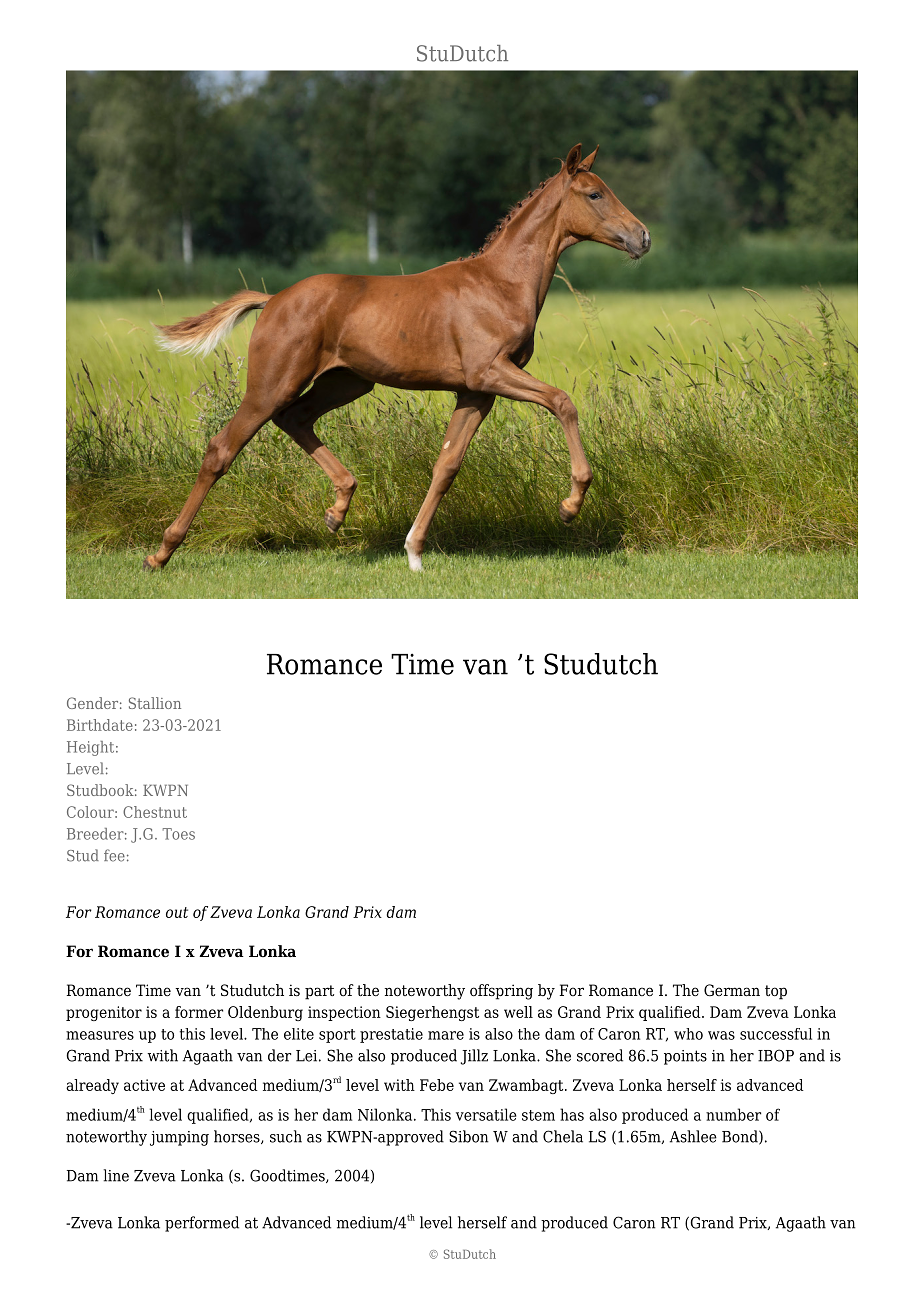 The image size is (924, 1308). What do you see at coordinates (199, 1012) in the page?
I see `former` at bounding box center [199, 1012].
